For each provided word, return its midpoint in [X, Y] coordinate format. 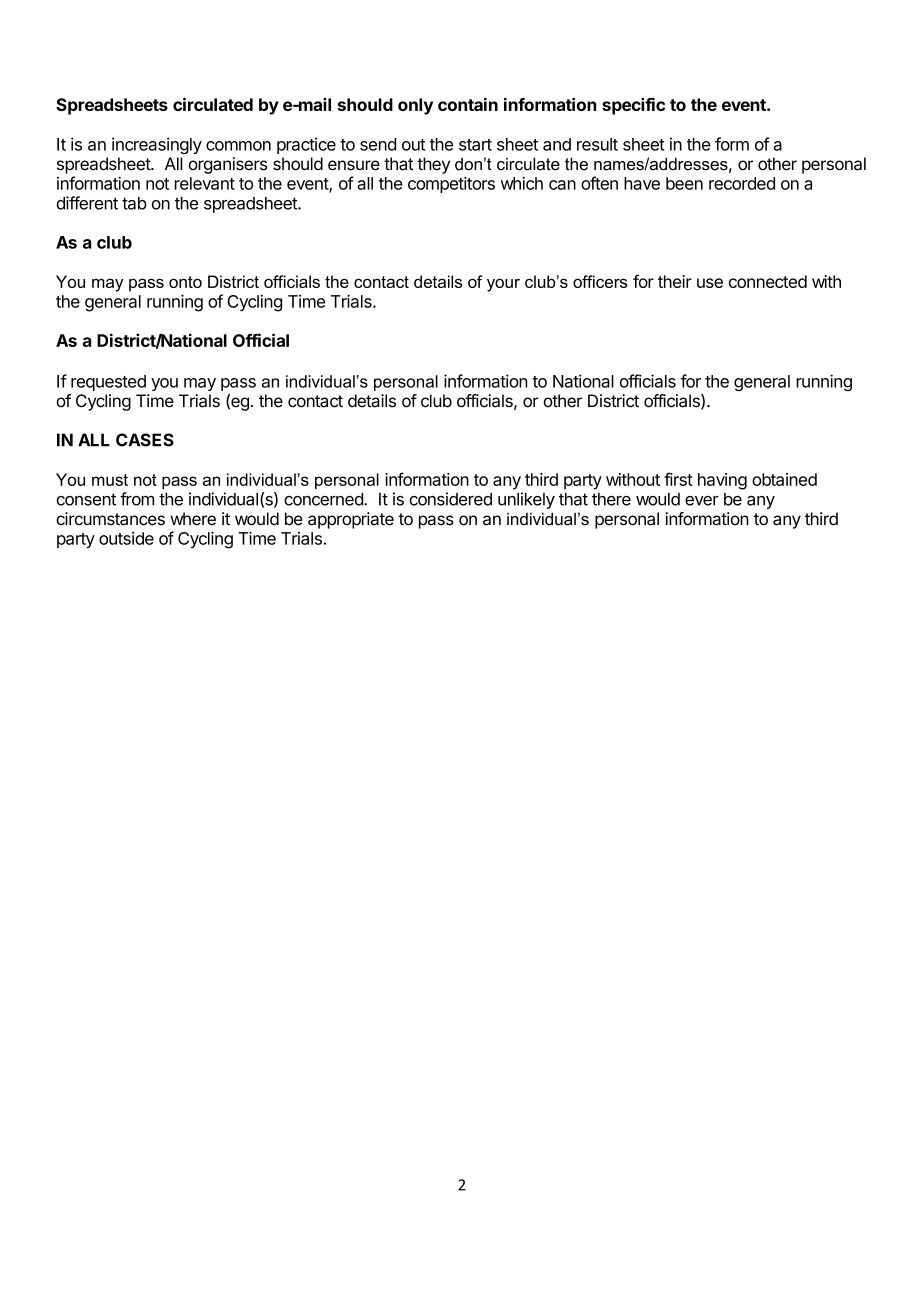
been [684, 183]
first [678, 479]
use [710, 283]
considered [450, 499]
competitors [451, 184]
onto [185, 282]
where [193, 519]
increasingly [157, 145]
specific [633, 106]
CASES [145, 440]
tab [134, 203]
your [503, 285]
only [415, 106]
